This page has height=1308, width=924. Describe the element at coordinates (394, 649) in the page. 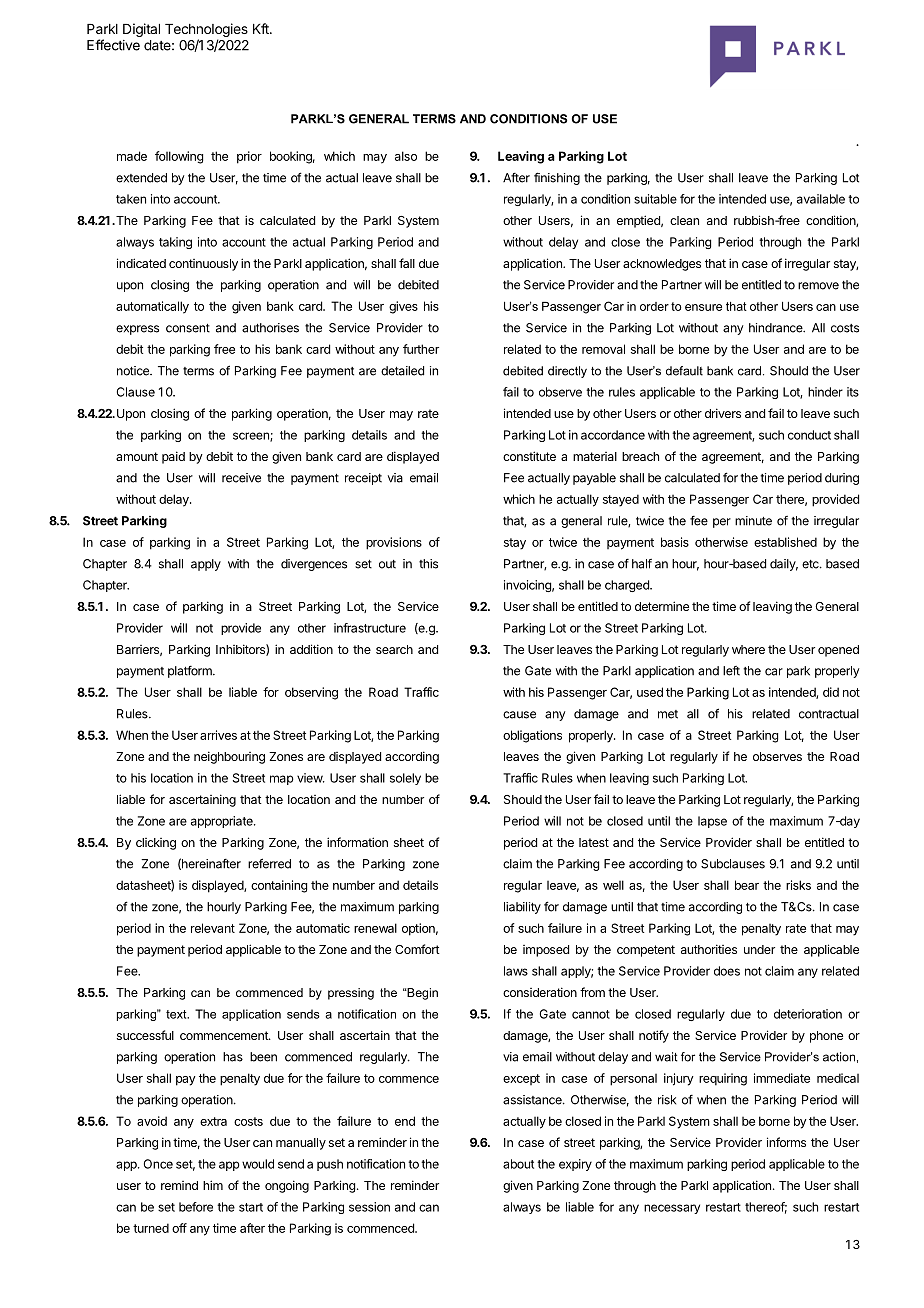

I see `search` at that location.
